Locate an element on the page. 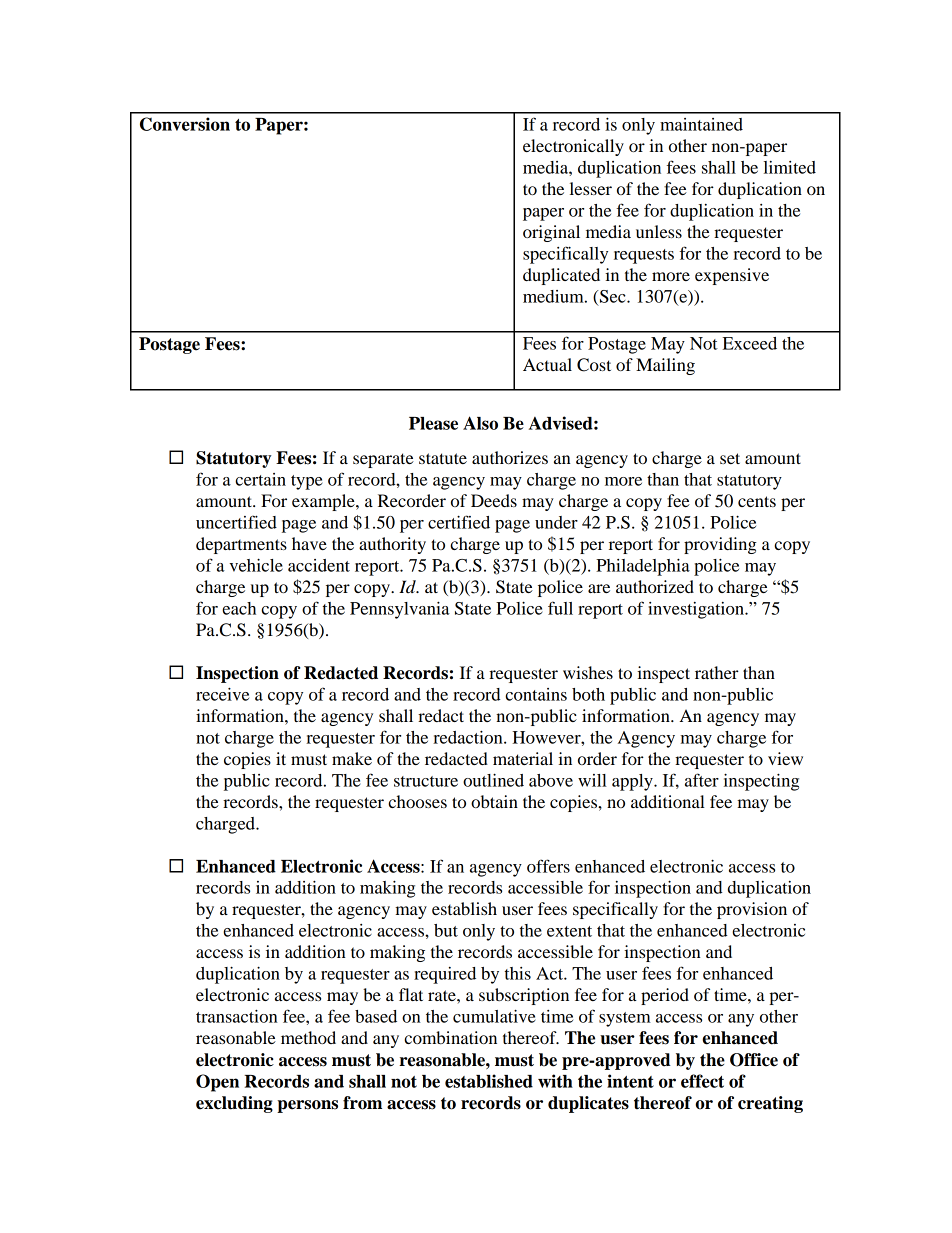 The image size is (952, 1233). obtain is located at coordinates (494, 801).
